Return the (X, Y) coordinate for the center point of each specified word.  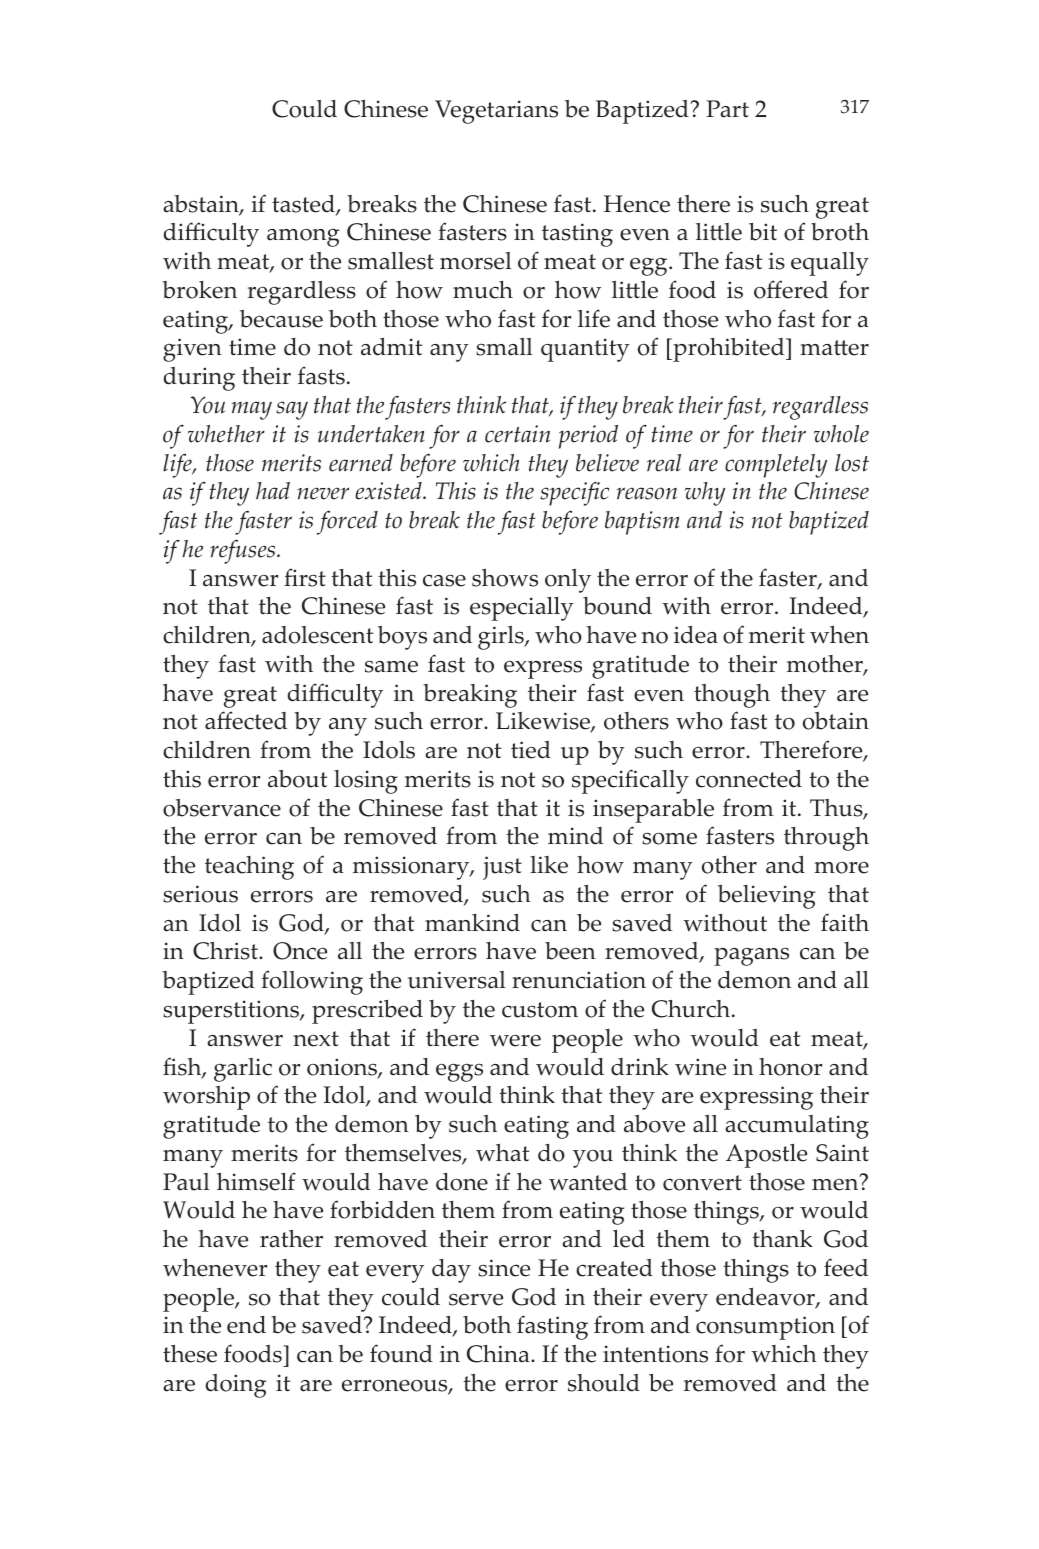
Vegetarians (496, 112)
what (502, 1153)
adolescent (317, 635)
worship (206, 1098)
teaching (249, 868)
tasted (304, 205)
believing (766, 897)
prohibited (729, 350)
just (502, 868)
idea (696, 635)
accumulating (797, 1127)
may (252, 410)
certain (517, 434)
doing (235, 1386)
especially (522, 609)
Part (727, 109)
